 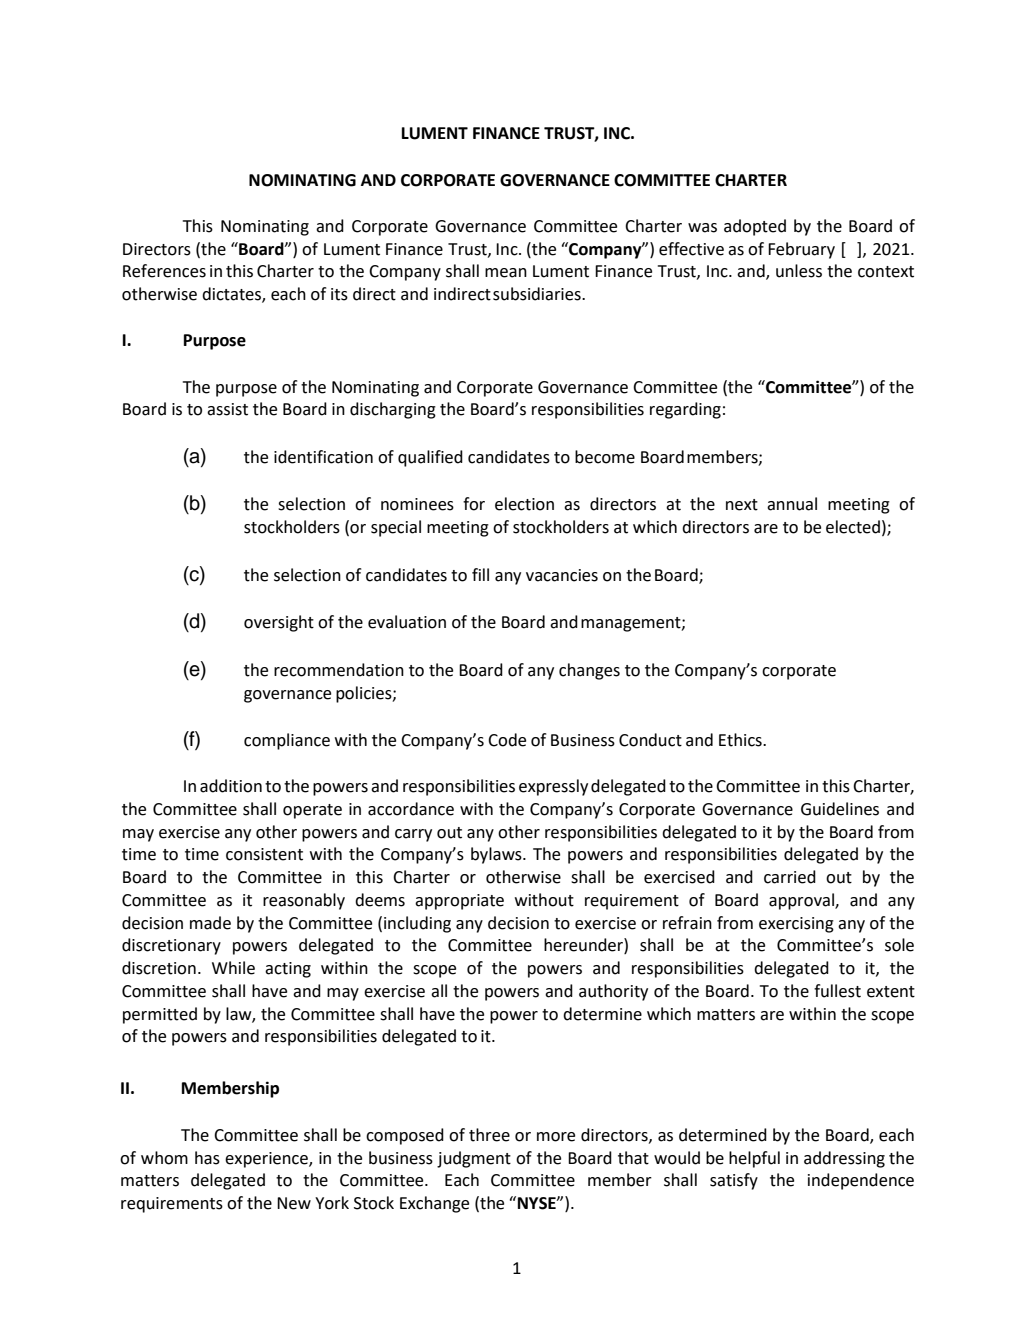 What do you see at coordinates (792, 504) in the document?
I see `annual` at bounding box center [792, 504].
